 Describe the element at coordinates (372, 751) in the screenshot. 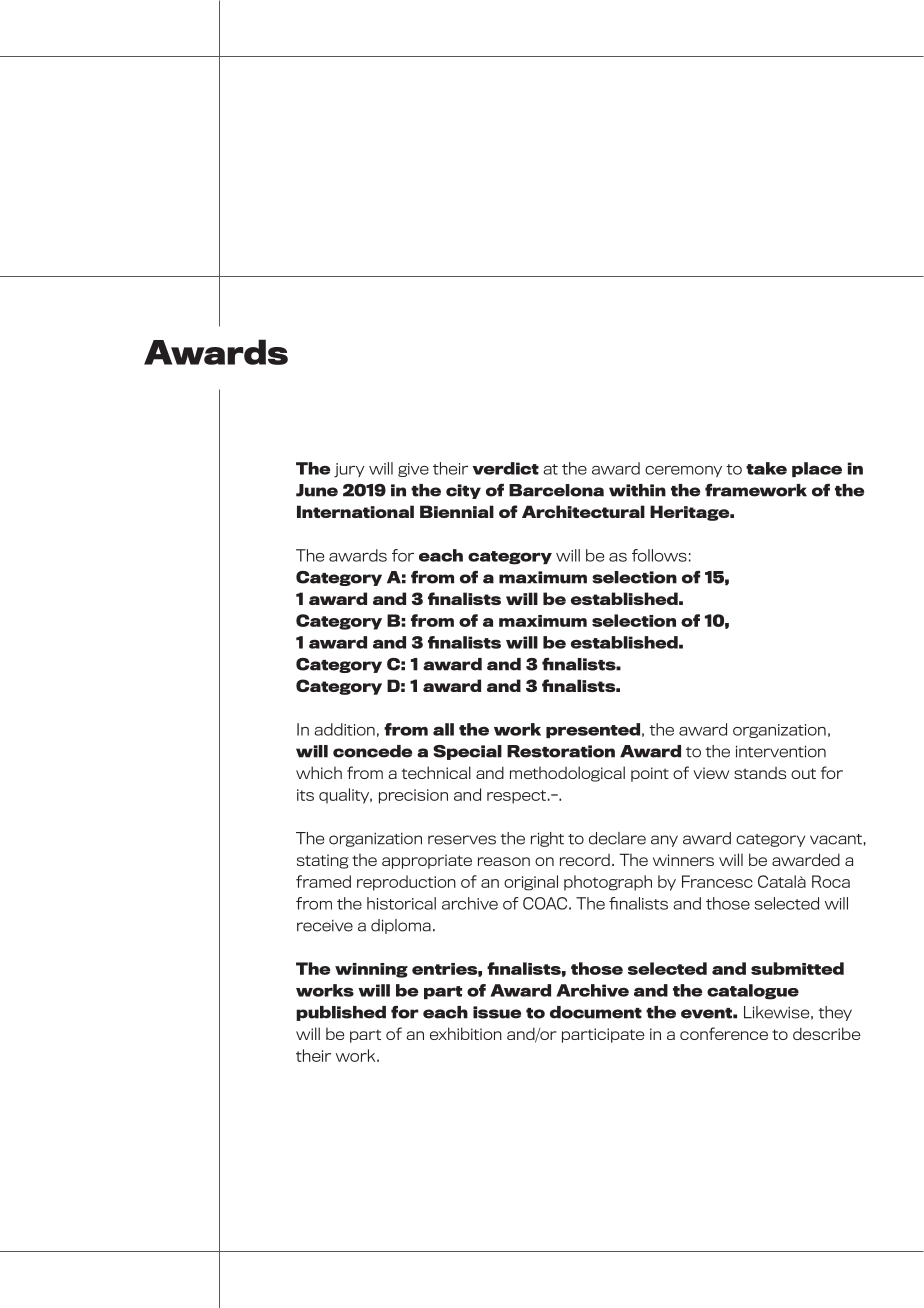

I see `concede` at that location.
